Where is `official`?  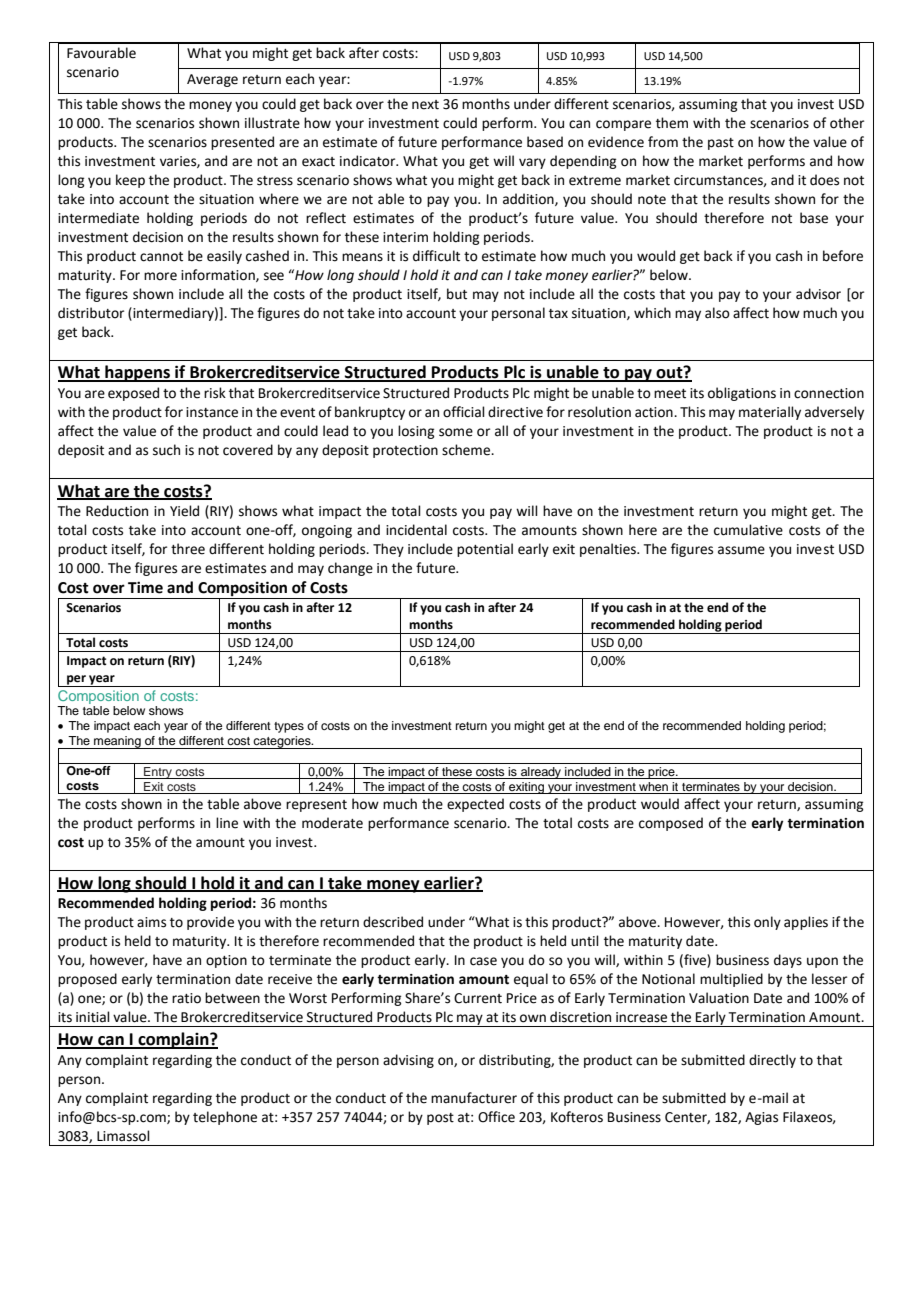 official is located at coordinates (464, 412).
